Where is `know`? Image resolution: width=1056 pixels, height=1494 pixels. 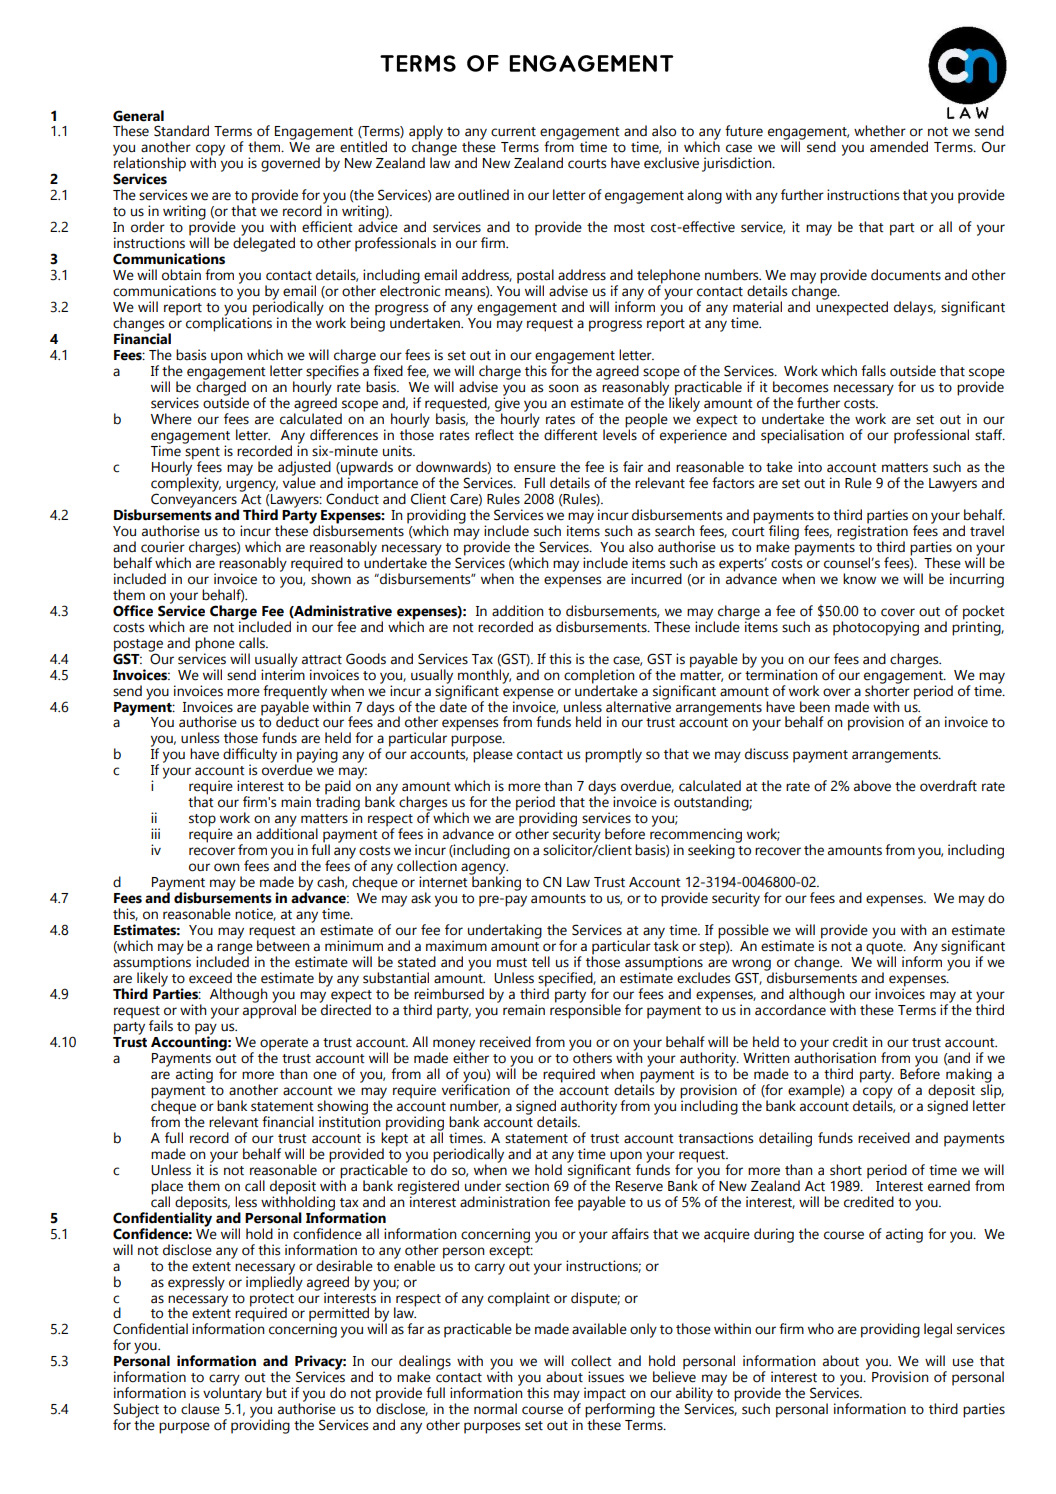
know is located at coordinates (859, 579).
